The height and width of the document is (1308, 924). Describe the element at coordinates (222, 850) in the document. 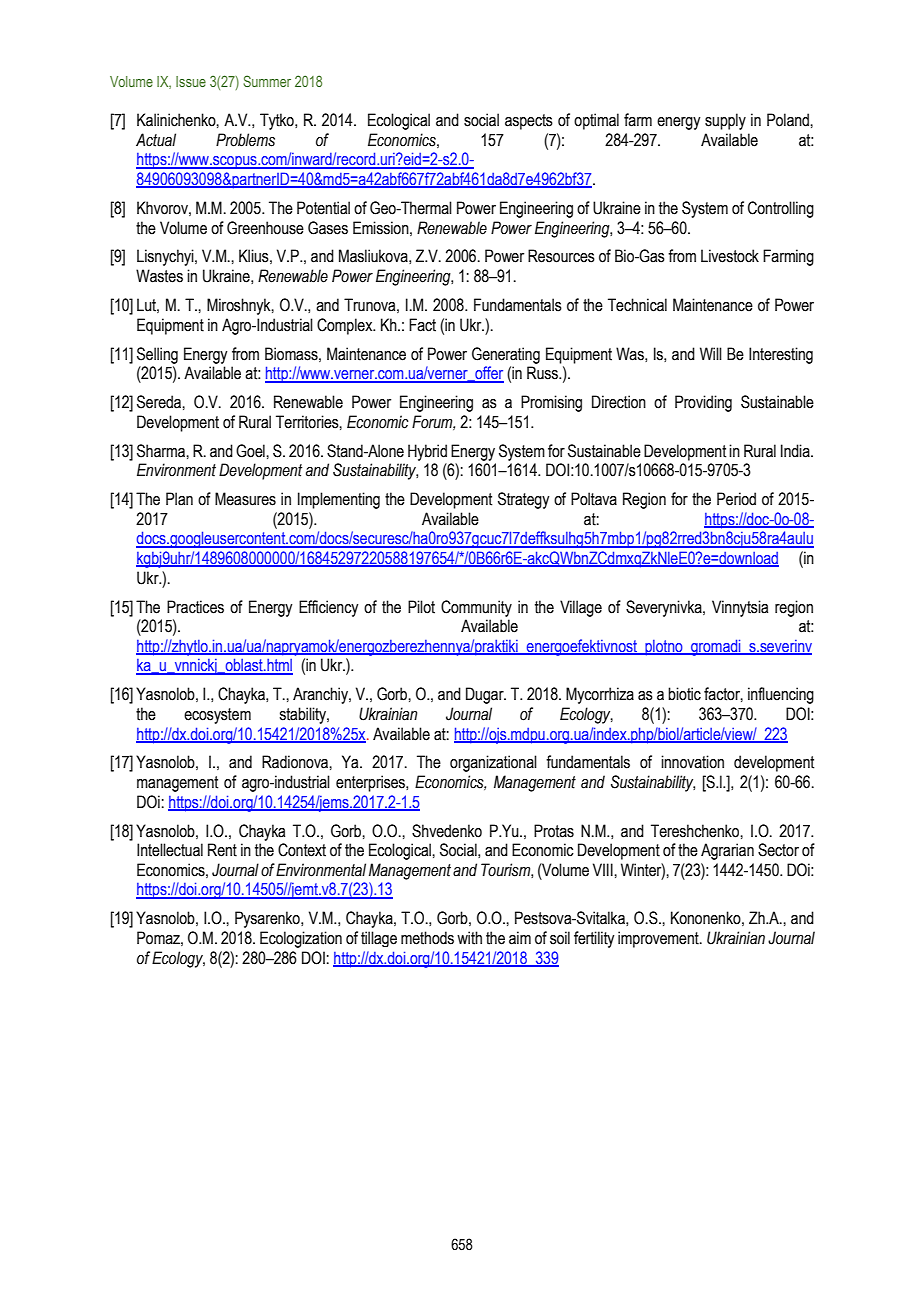

I see `Rent` at that location.
